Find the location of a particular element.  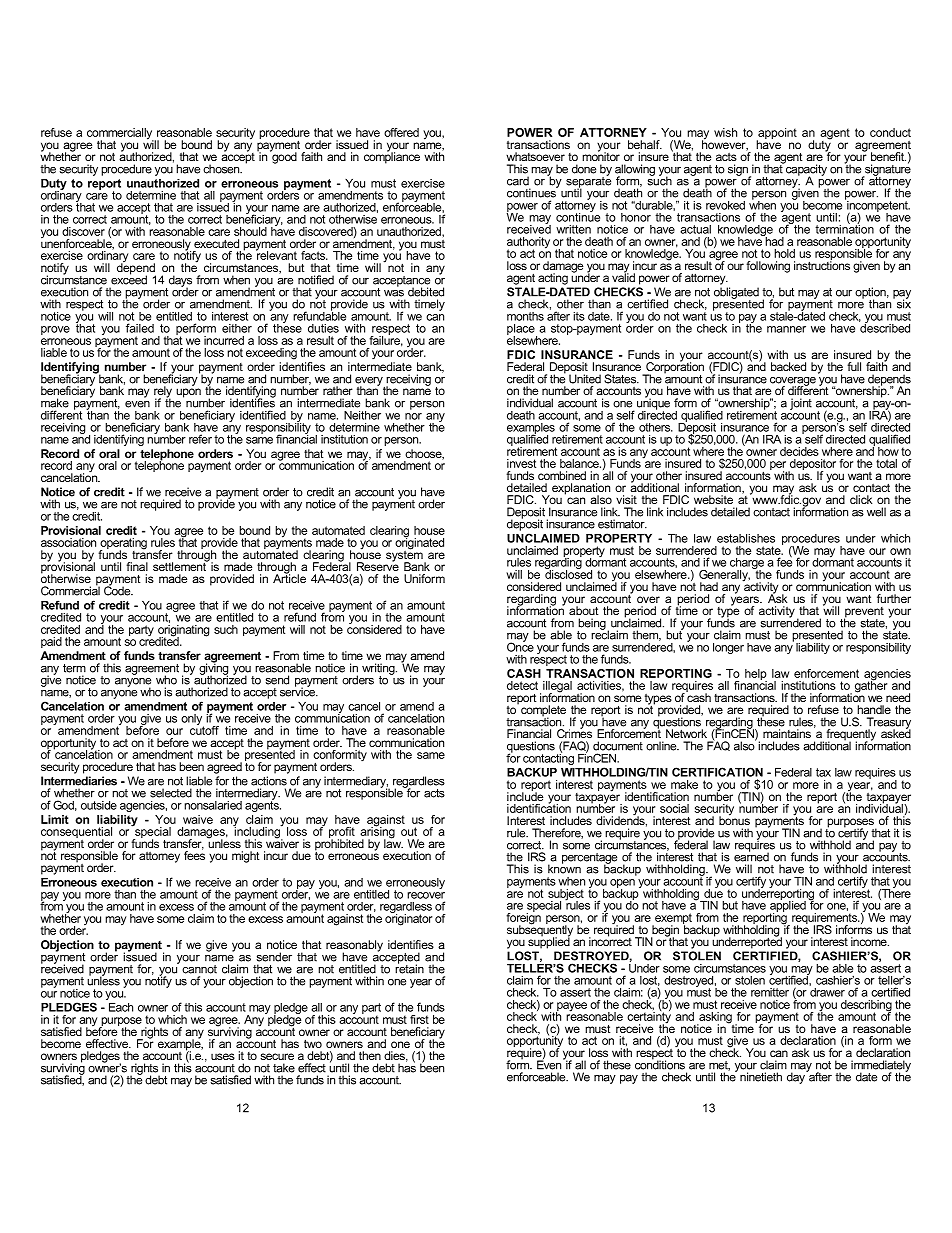

card is located at coordinates (518, 181).
